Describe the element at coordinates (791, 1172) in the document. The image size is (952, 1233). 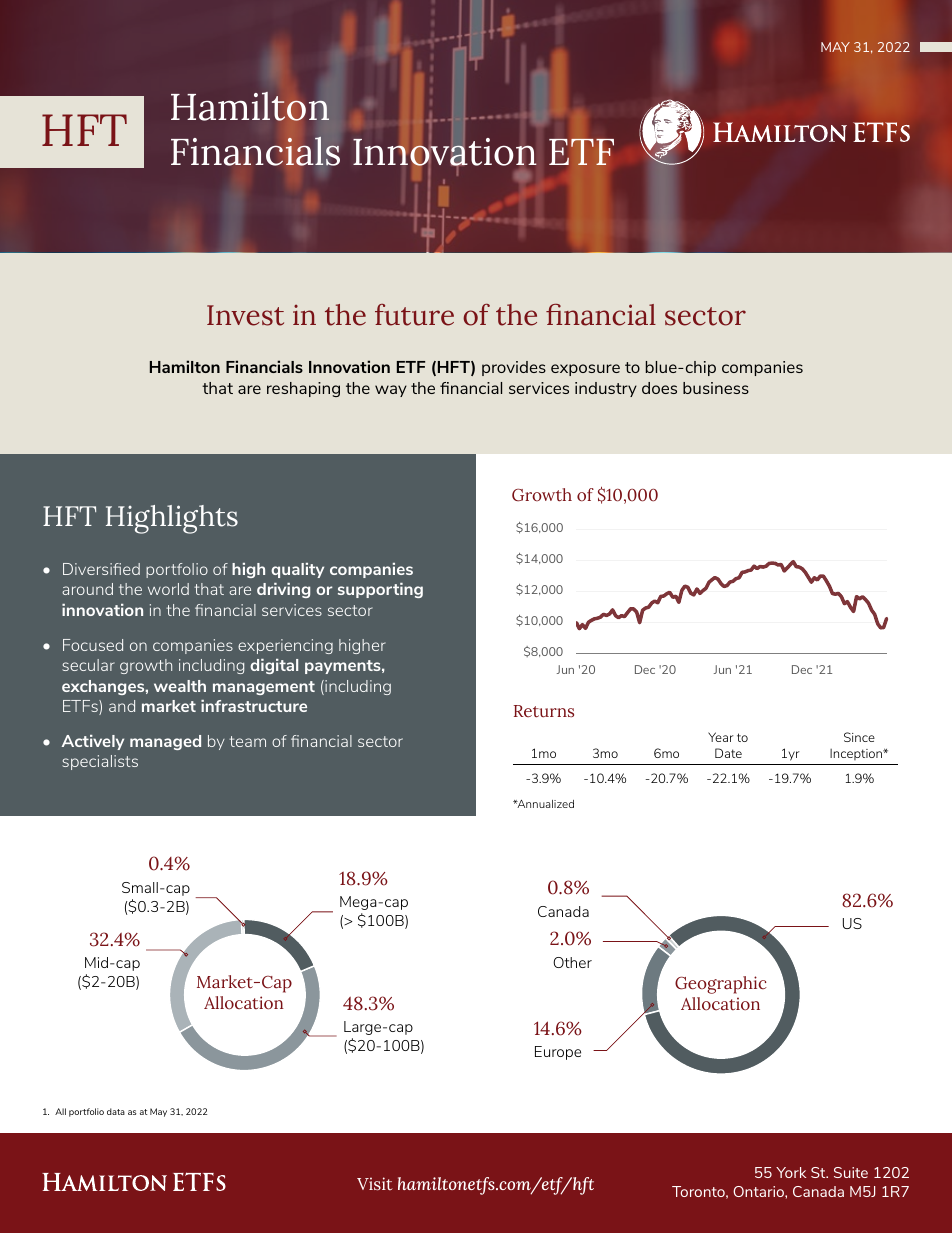
I see `York` at that location.
